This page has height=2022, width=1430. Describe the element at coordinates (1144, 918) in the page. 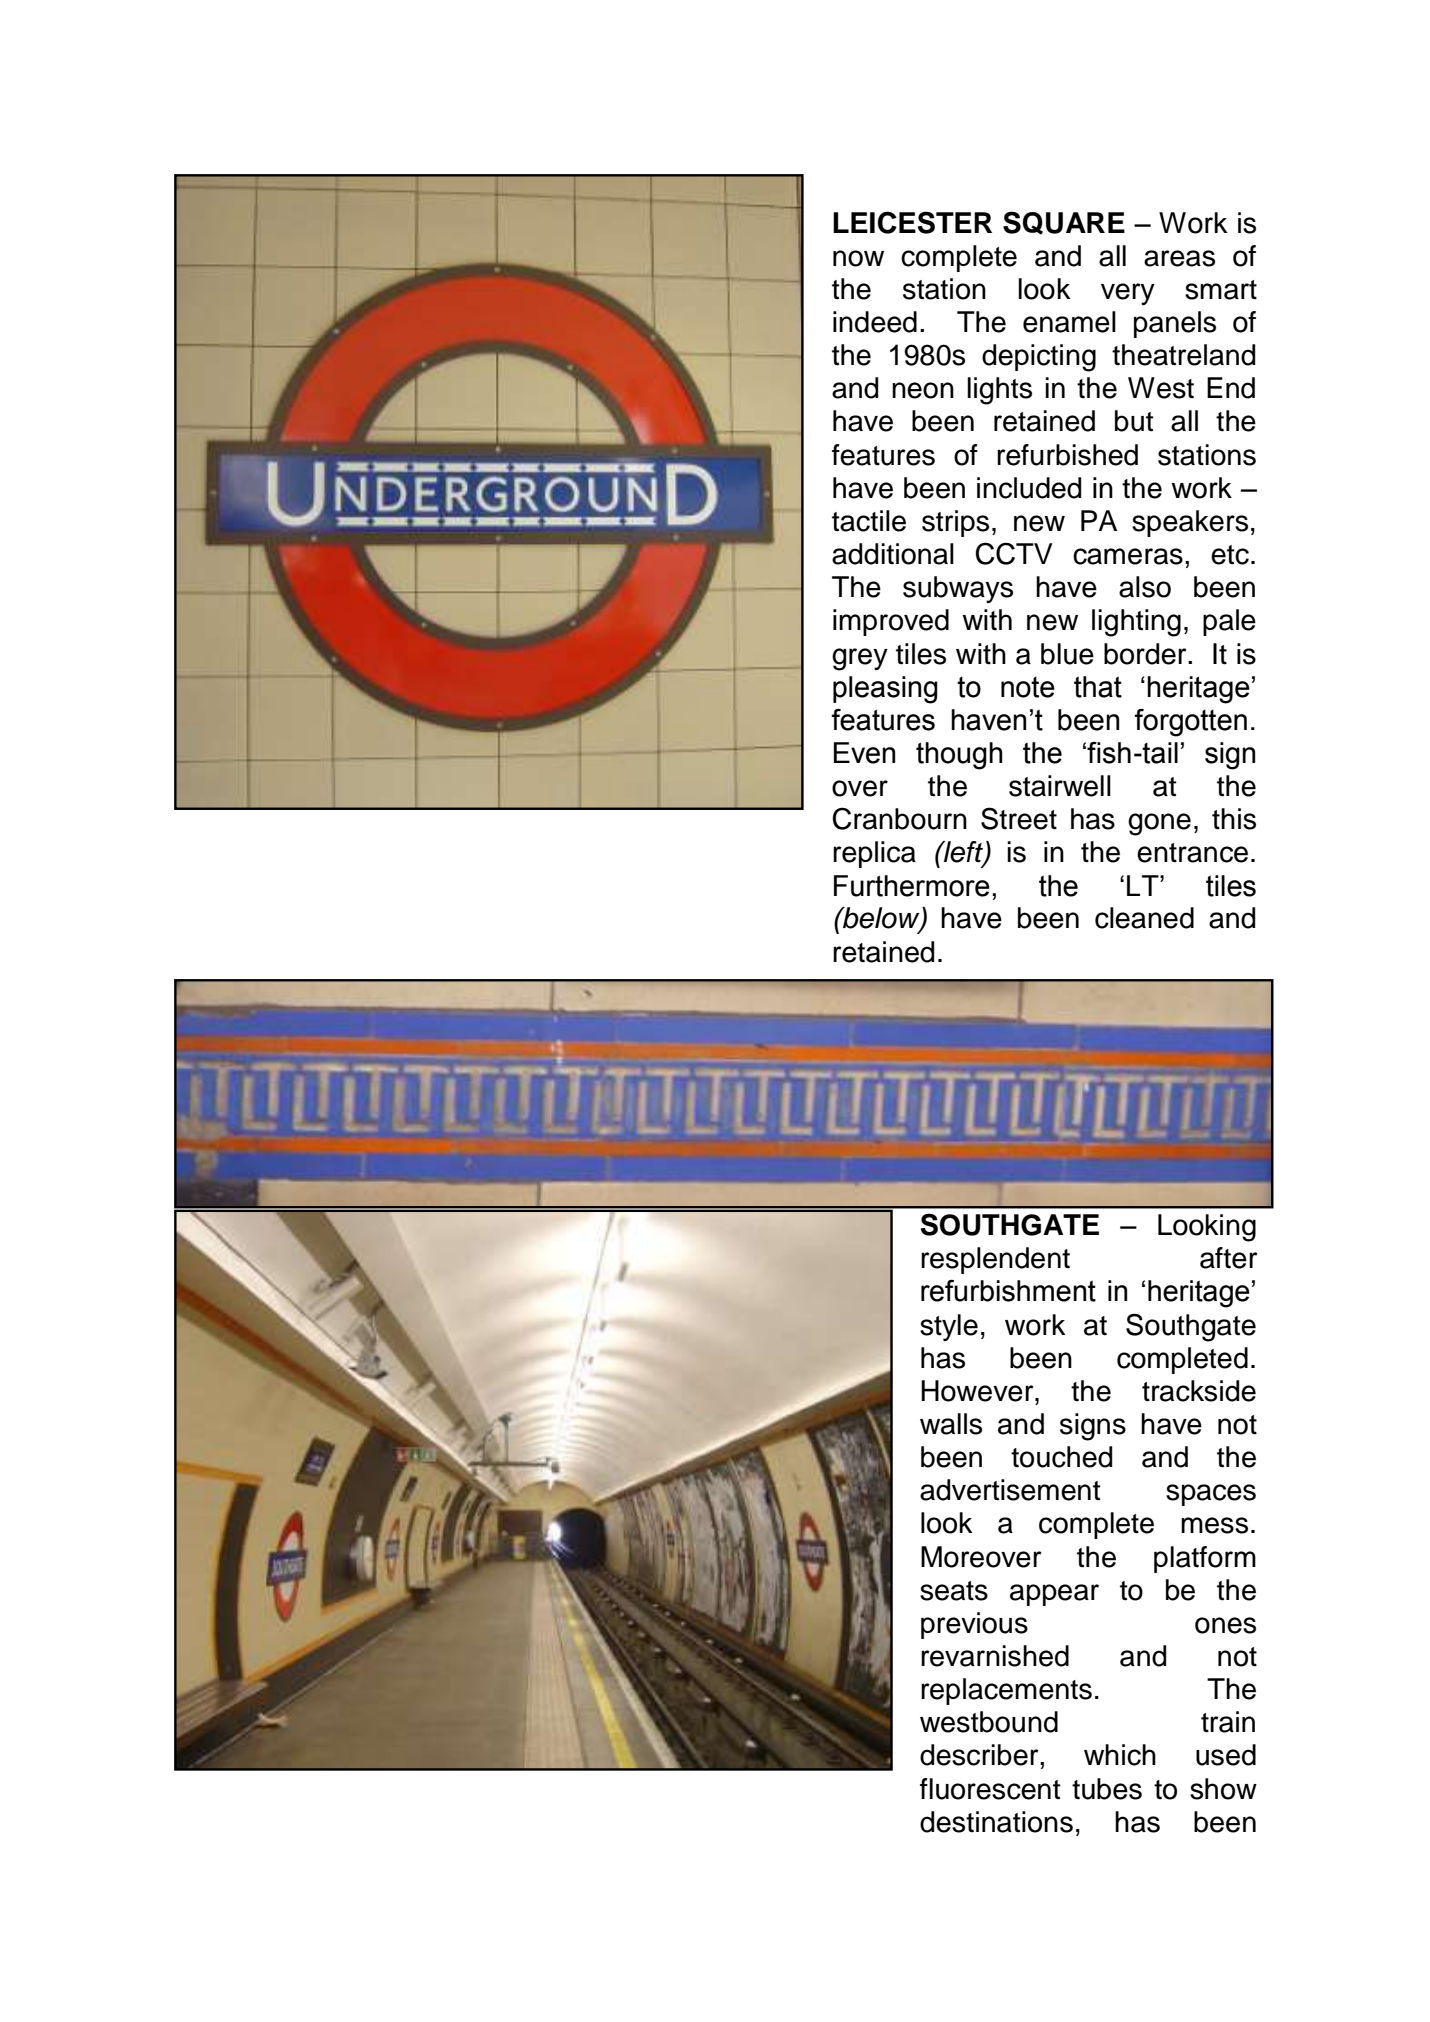

I see `cleaned` at that location.
